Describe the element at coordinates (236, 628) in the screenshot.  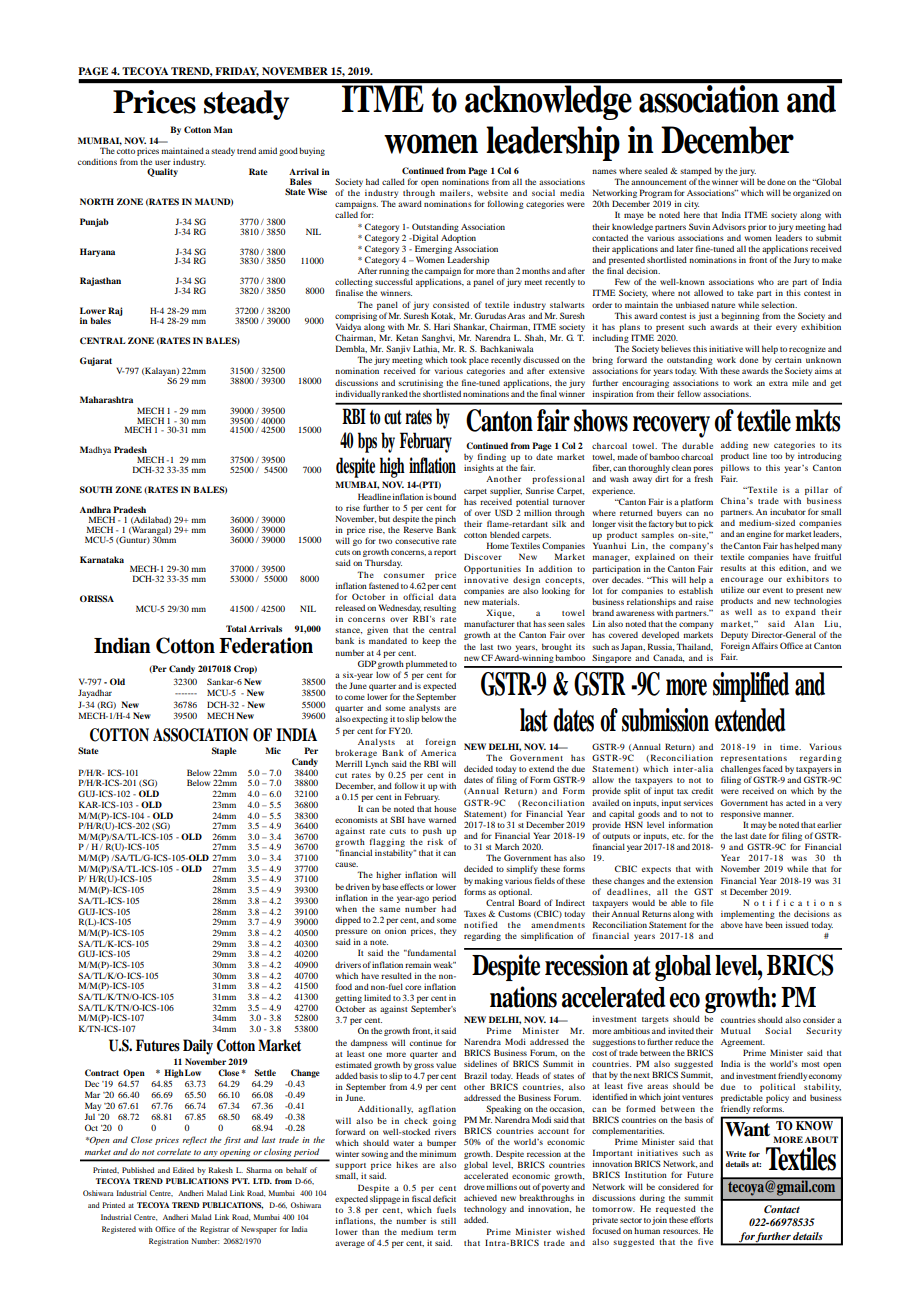
I see `Total` at that location.
